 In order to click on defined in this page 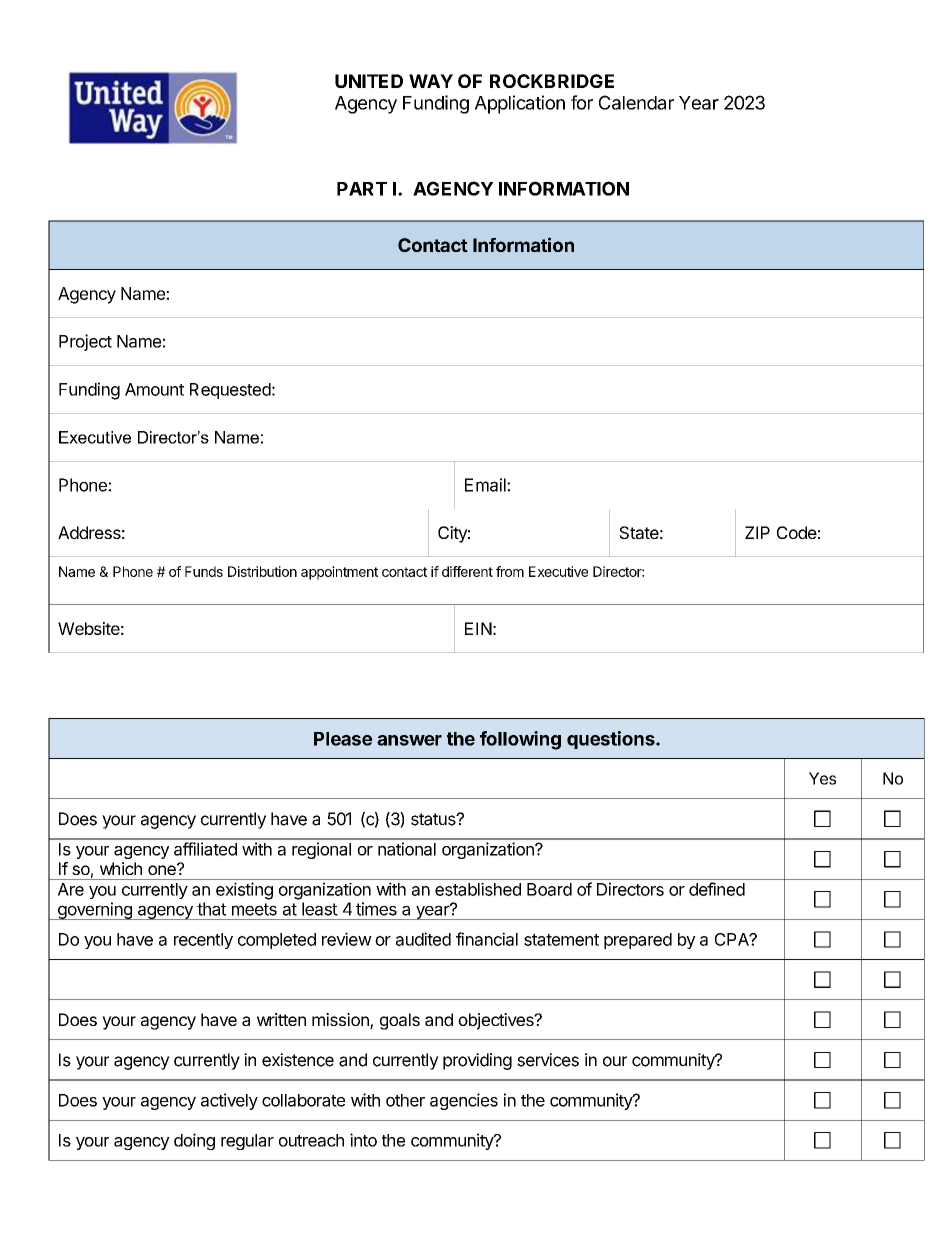, I will do `click(717, 889)`.
